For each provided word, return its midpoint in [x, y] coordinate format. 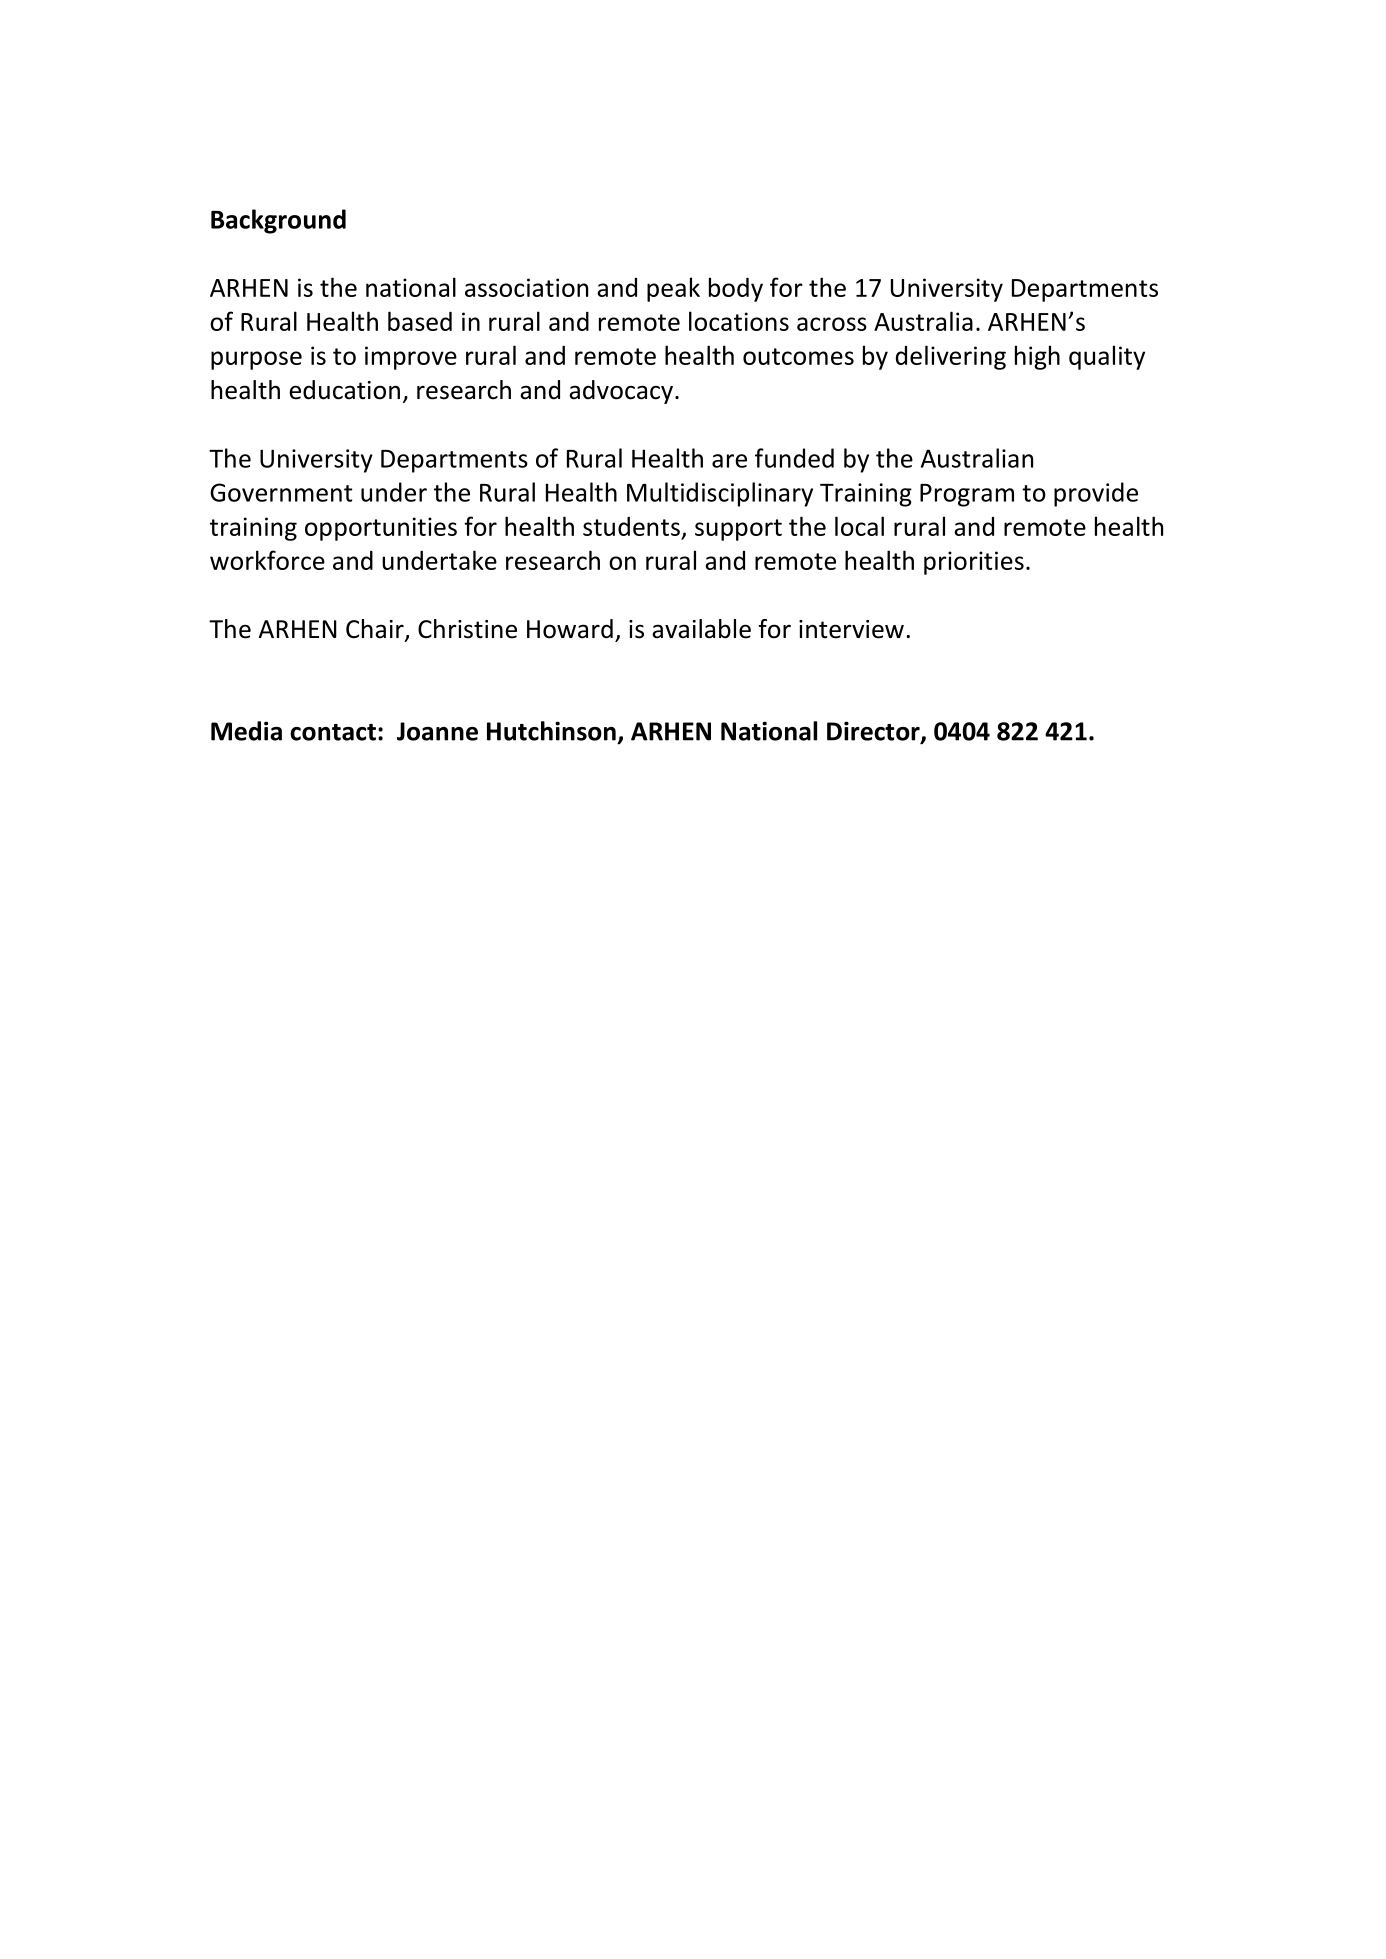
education [344, 390]
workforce [267, 560]
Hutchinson [551, 731]
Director [874, 732]
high [1037, 357]
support [738, 530]
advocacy [621, 392]
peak [673, 289]
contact [333, 732]
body [736, 289]
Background [278, 221]
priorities [974, 563]
